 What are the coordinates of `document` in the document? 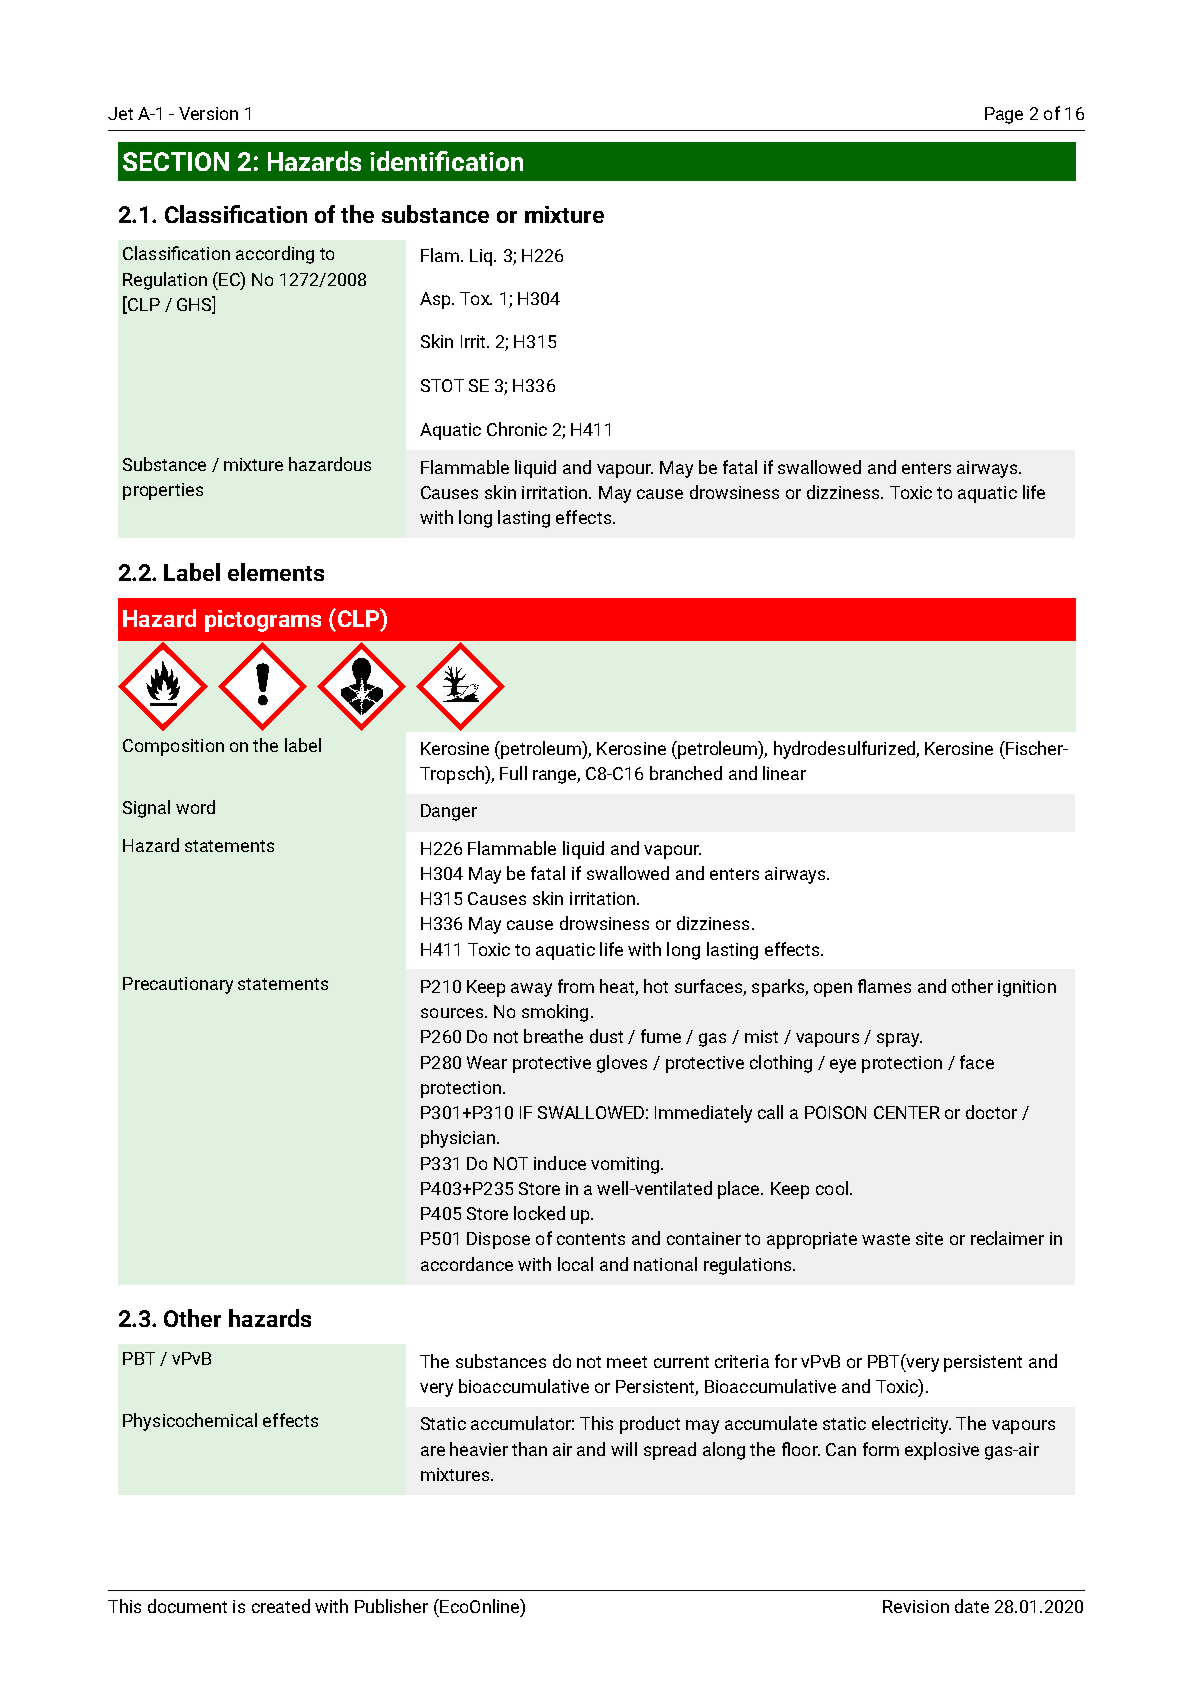 It's located at (187, 1606).
